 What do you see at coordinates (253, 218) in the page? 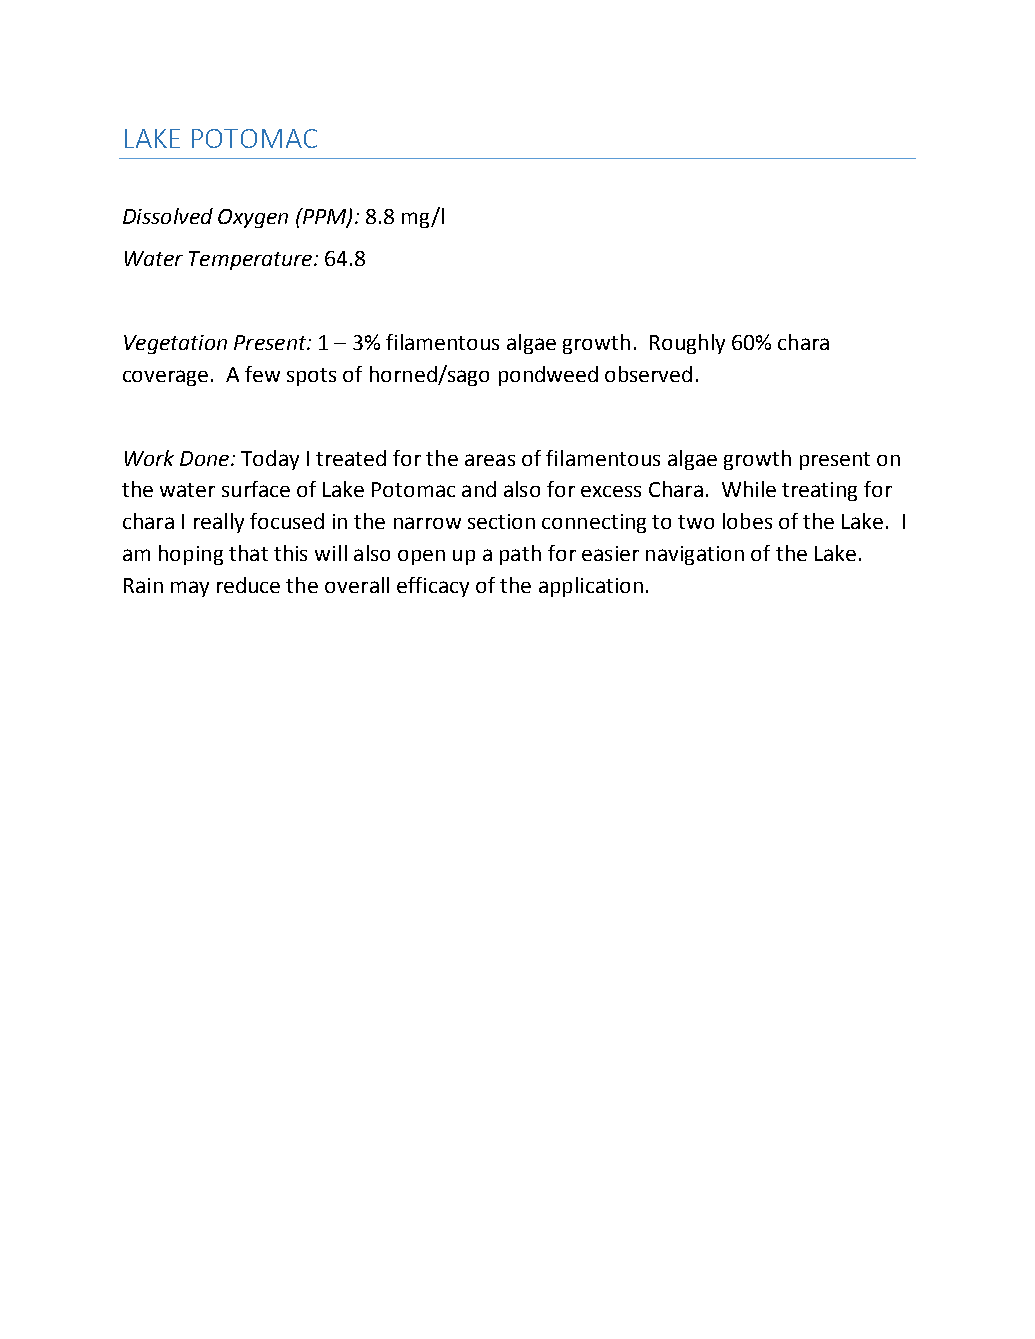
I see `Oxygen` at bounding box center [253, 218].
